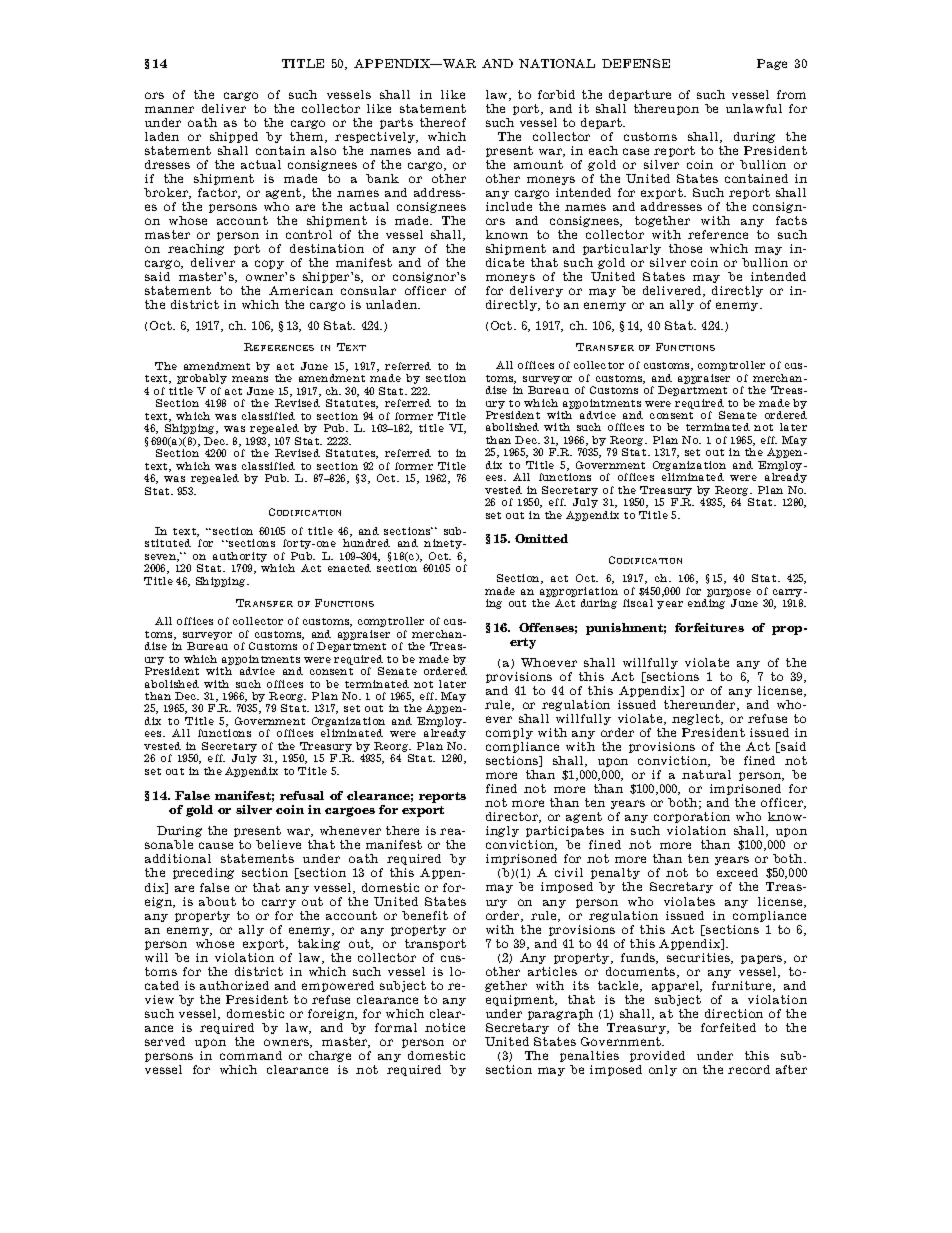  I want to click on purpose, so click(728, 594).
